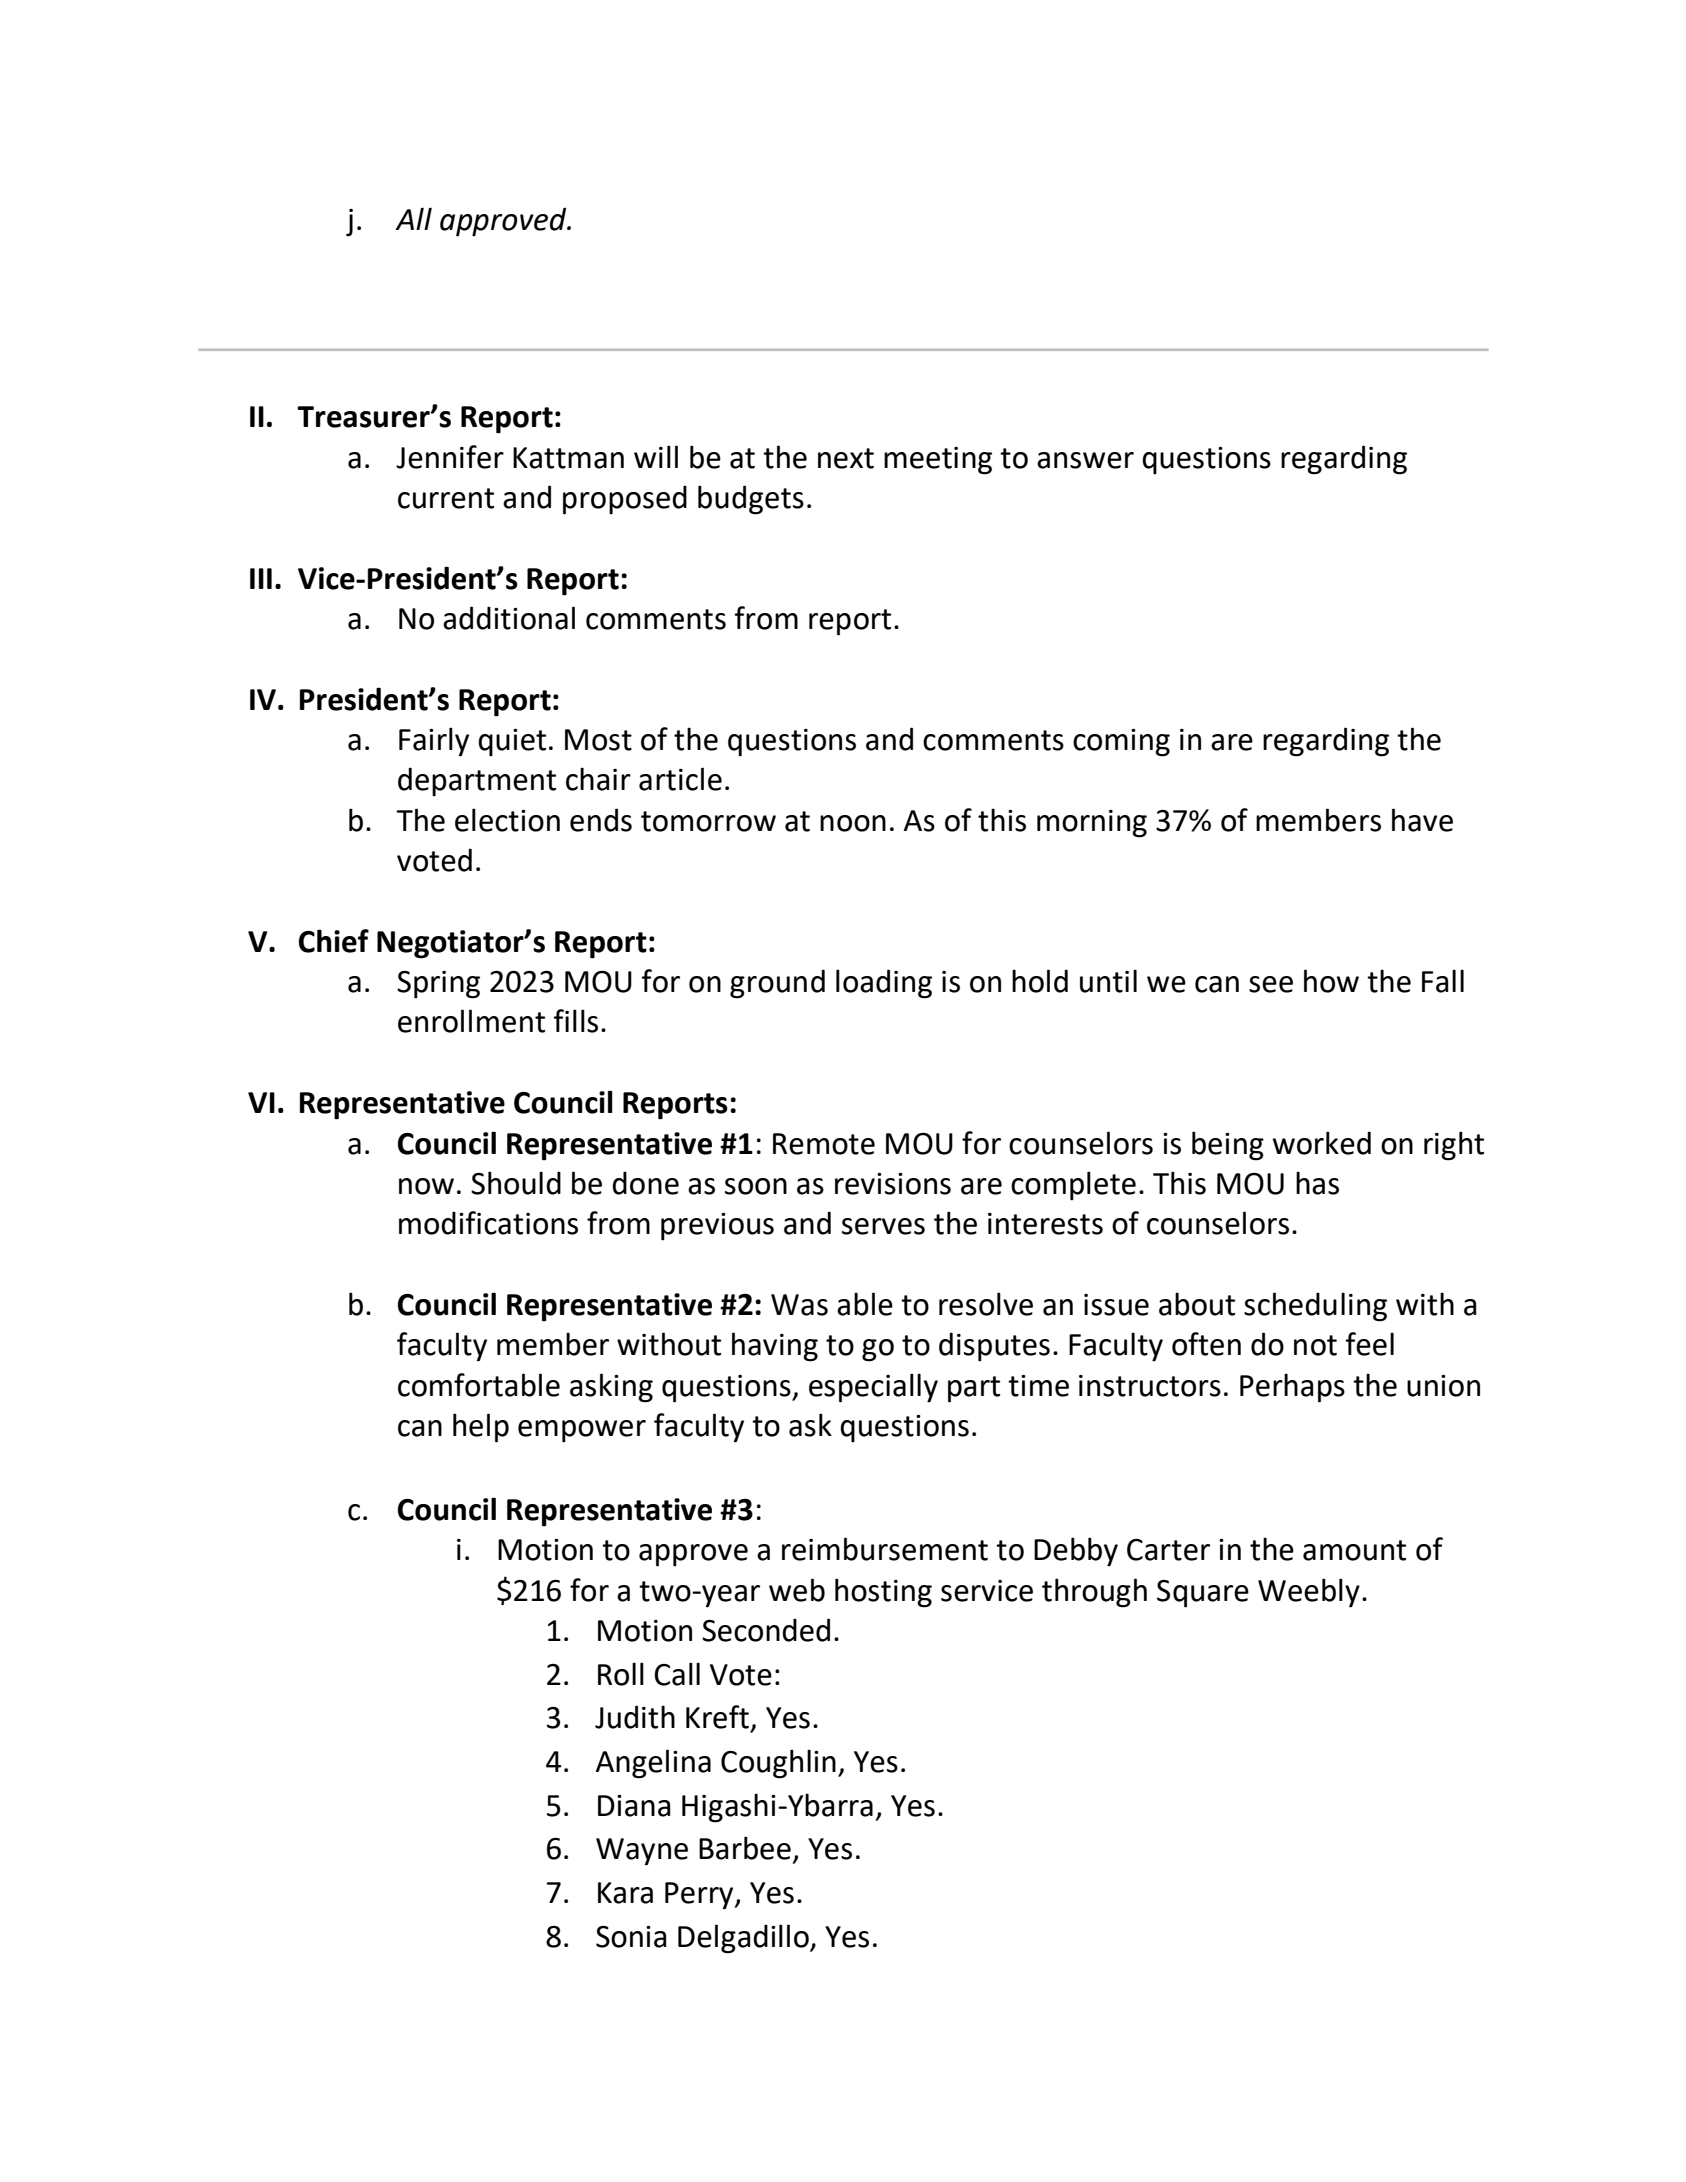  Describe the element at coordinates (884, 984) in the document. I see `loading` at that location.
